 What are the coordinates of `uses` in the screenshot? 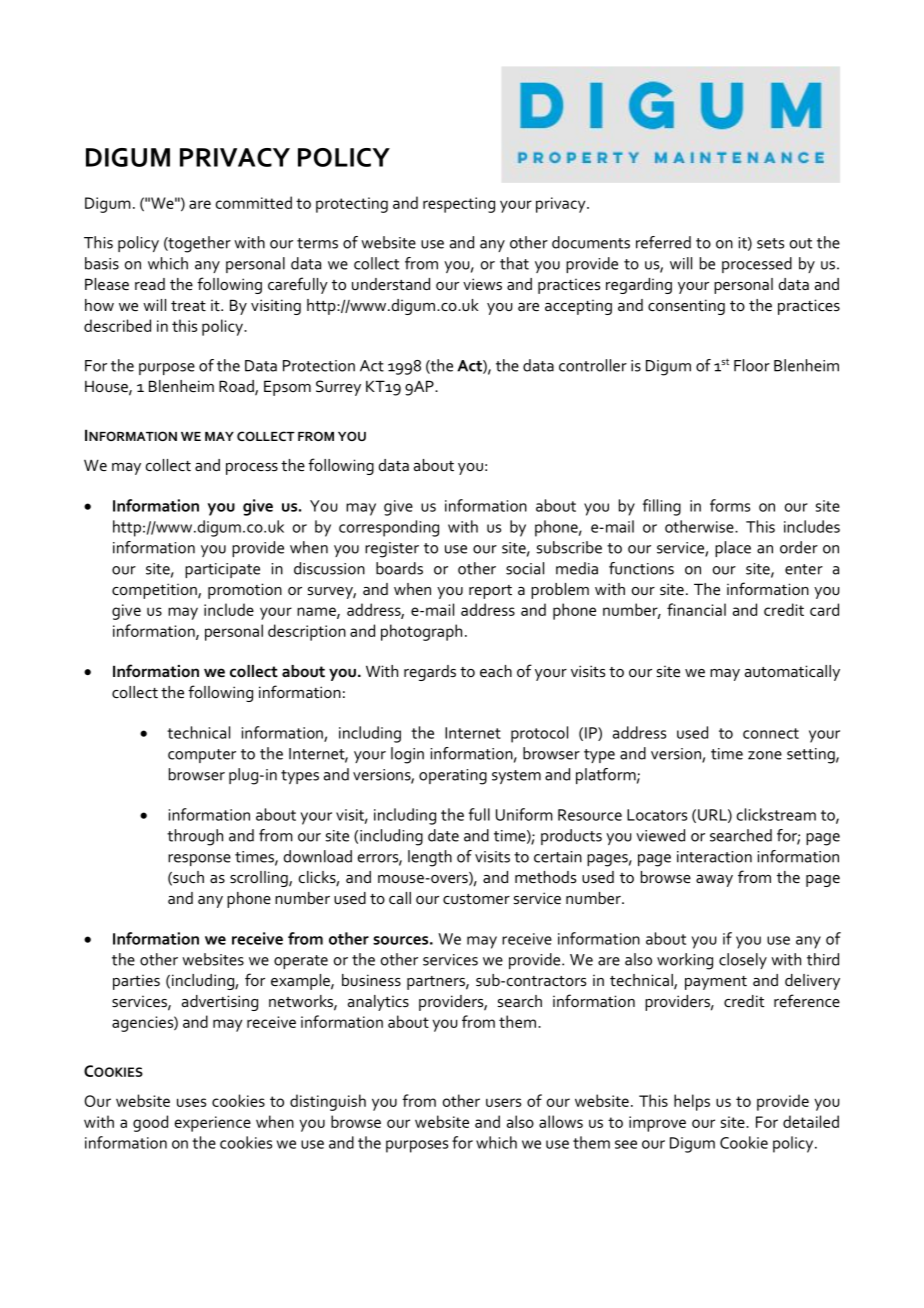 It's located at (191, 1102).
